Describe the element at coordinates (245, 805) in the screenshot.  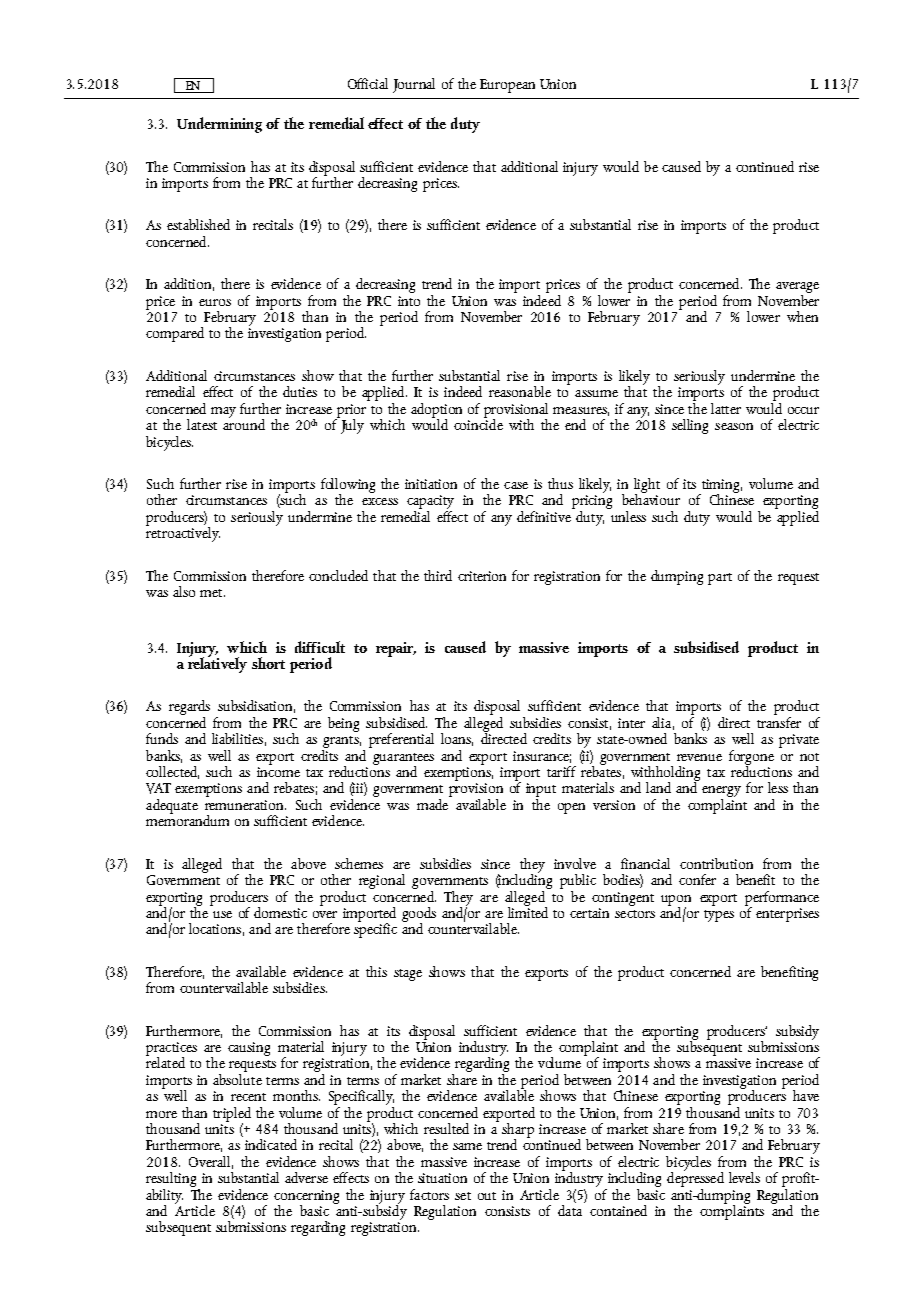
I see `remuneration` at that location.
